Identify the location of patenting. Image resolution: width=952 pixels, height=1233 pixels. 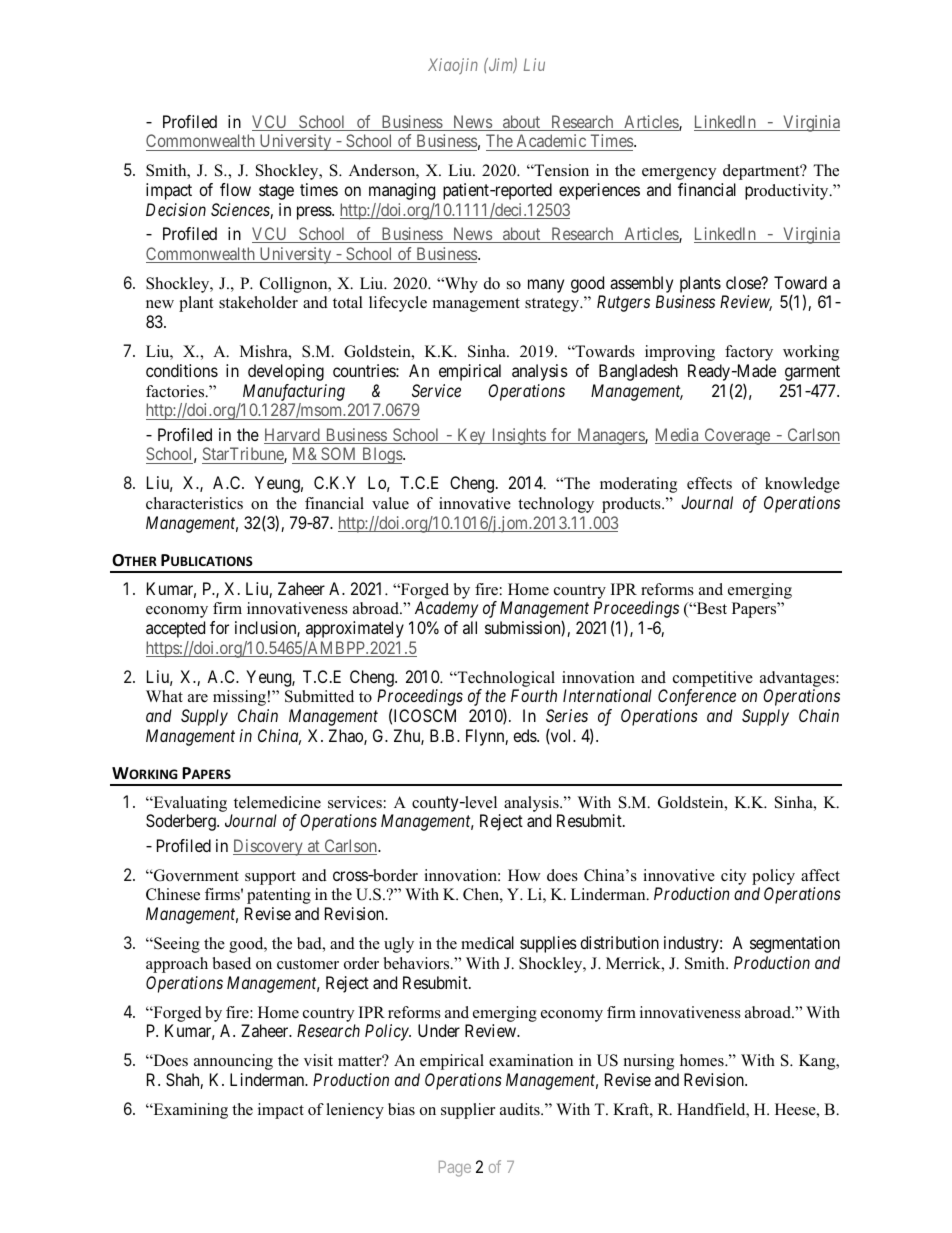
(279, 896).
